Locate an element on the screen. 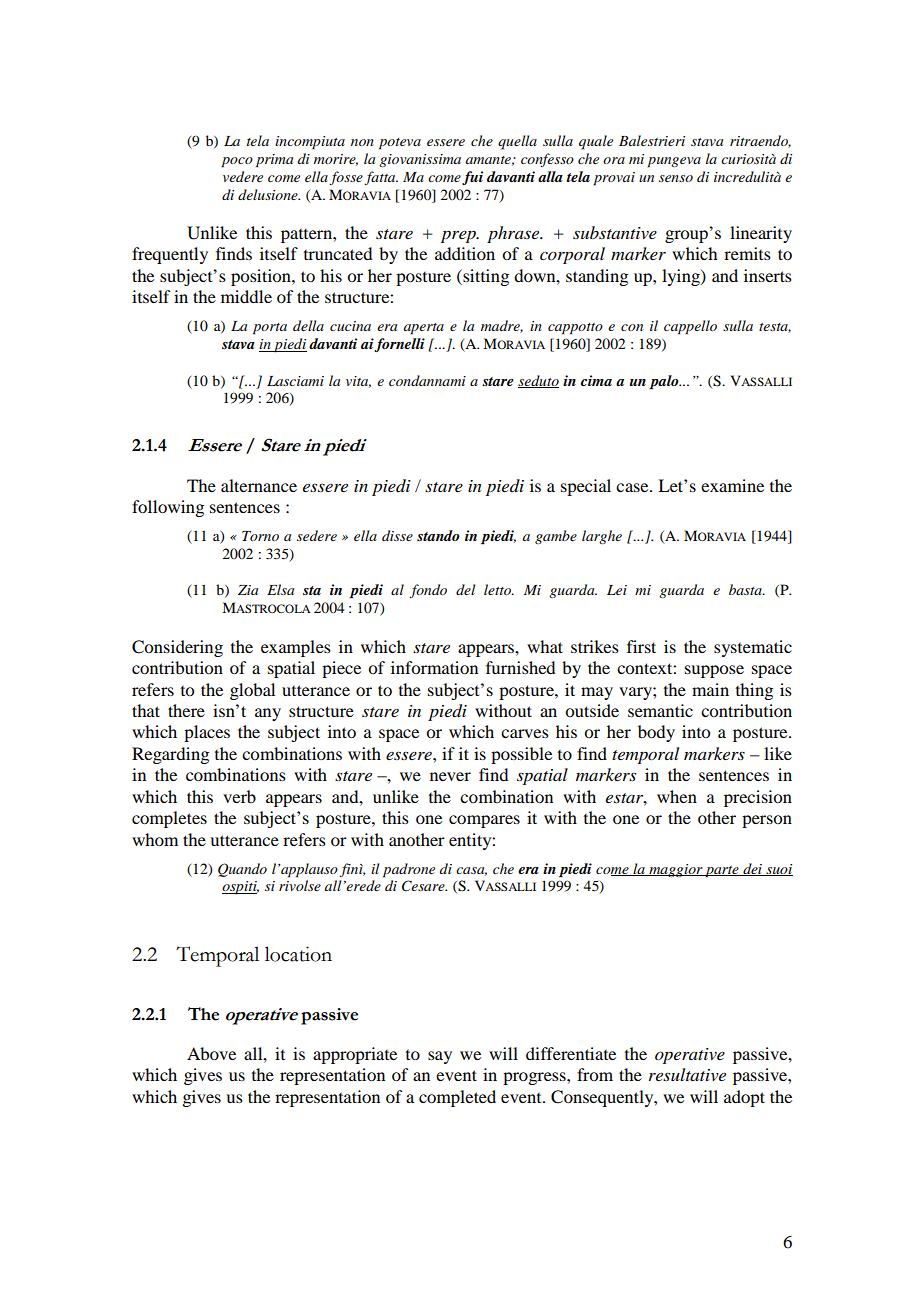 The image size is (924, 1308). Above is located at coordinates (211, 1053).
